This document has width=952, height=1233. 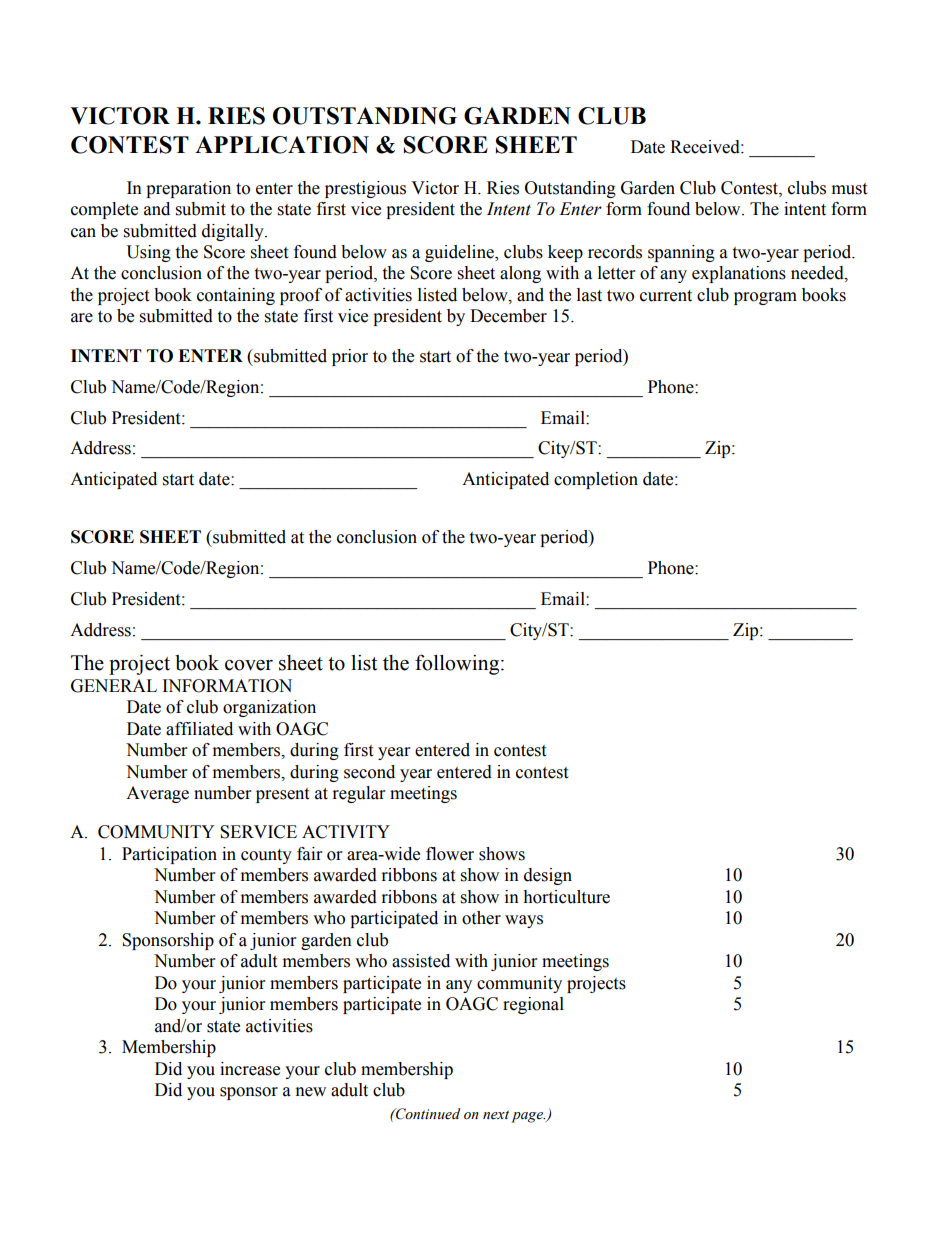 I want to click on prior, so click(x=350, y=357).
